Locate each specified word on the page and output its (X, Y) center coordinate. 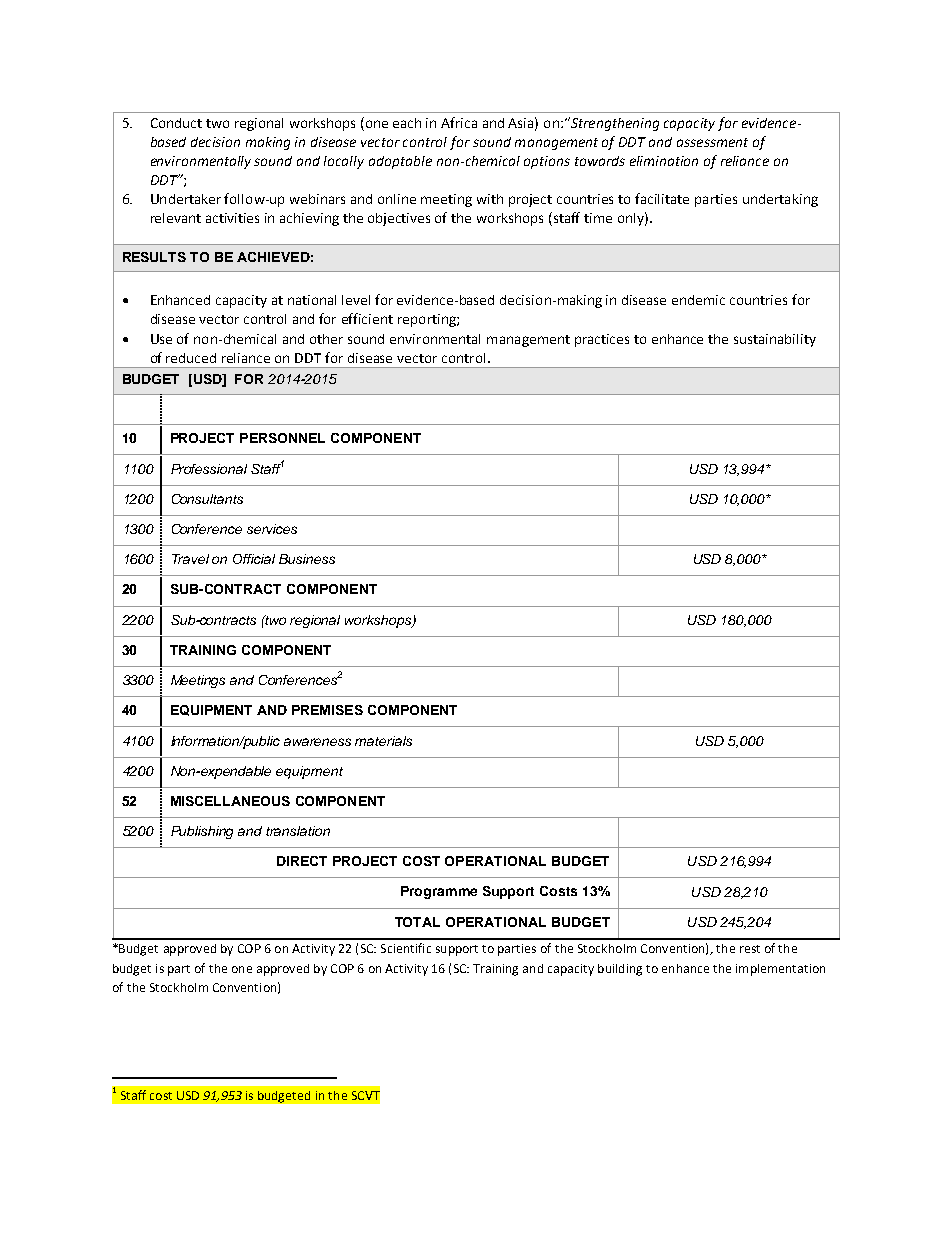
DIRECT (302, 861)
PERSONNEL (282, 438)
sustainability (775, 340)
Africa (459, 122)
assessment (712, 142)
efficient (367, 318)
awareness (317, 742)
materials (383, 741)
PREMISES (327, 710)
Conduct (176, 123)
